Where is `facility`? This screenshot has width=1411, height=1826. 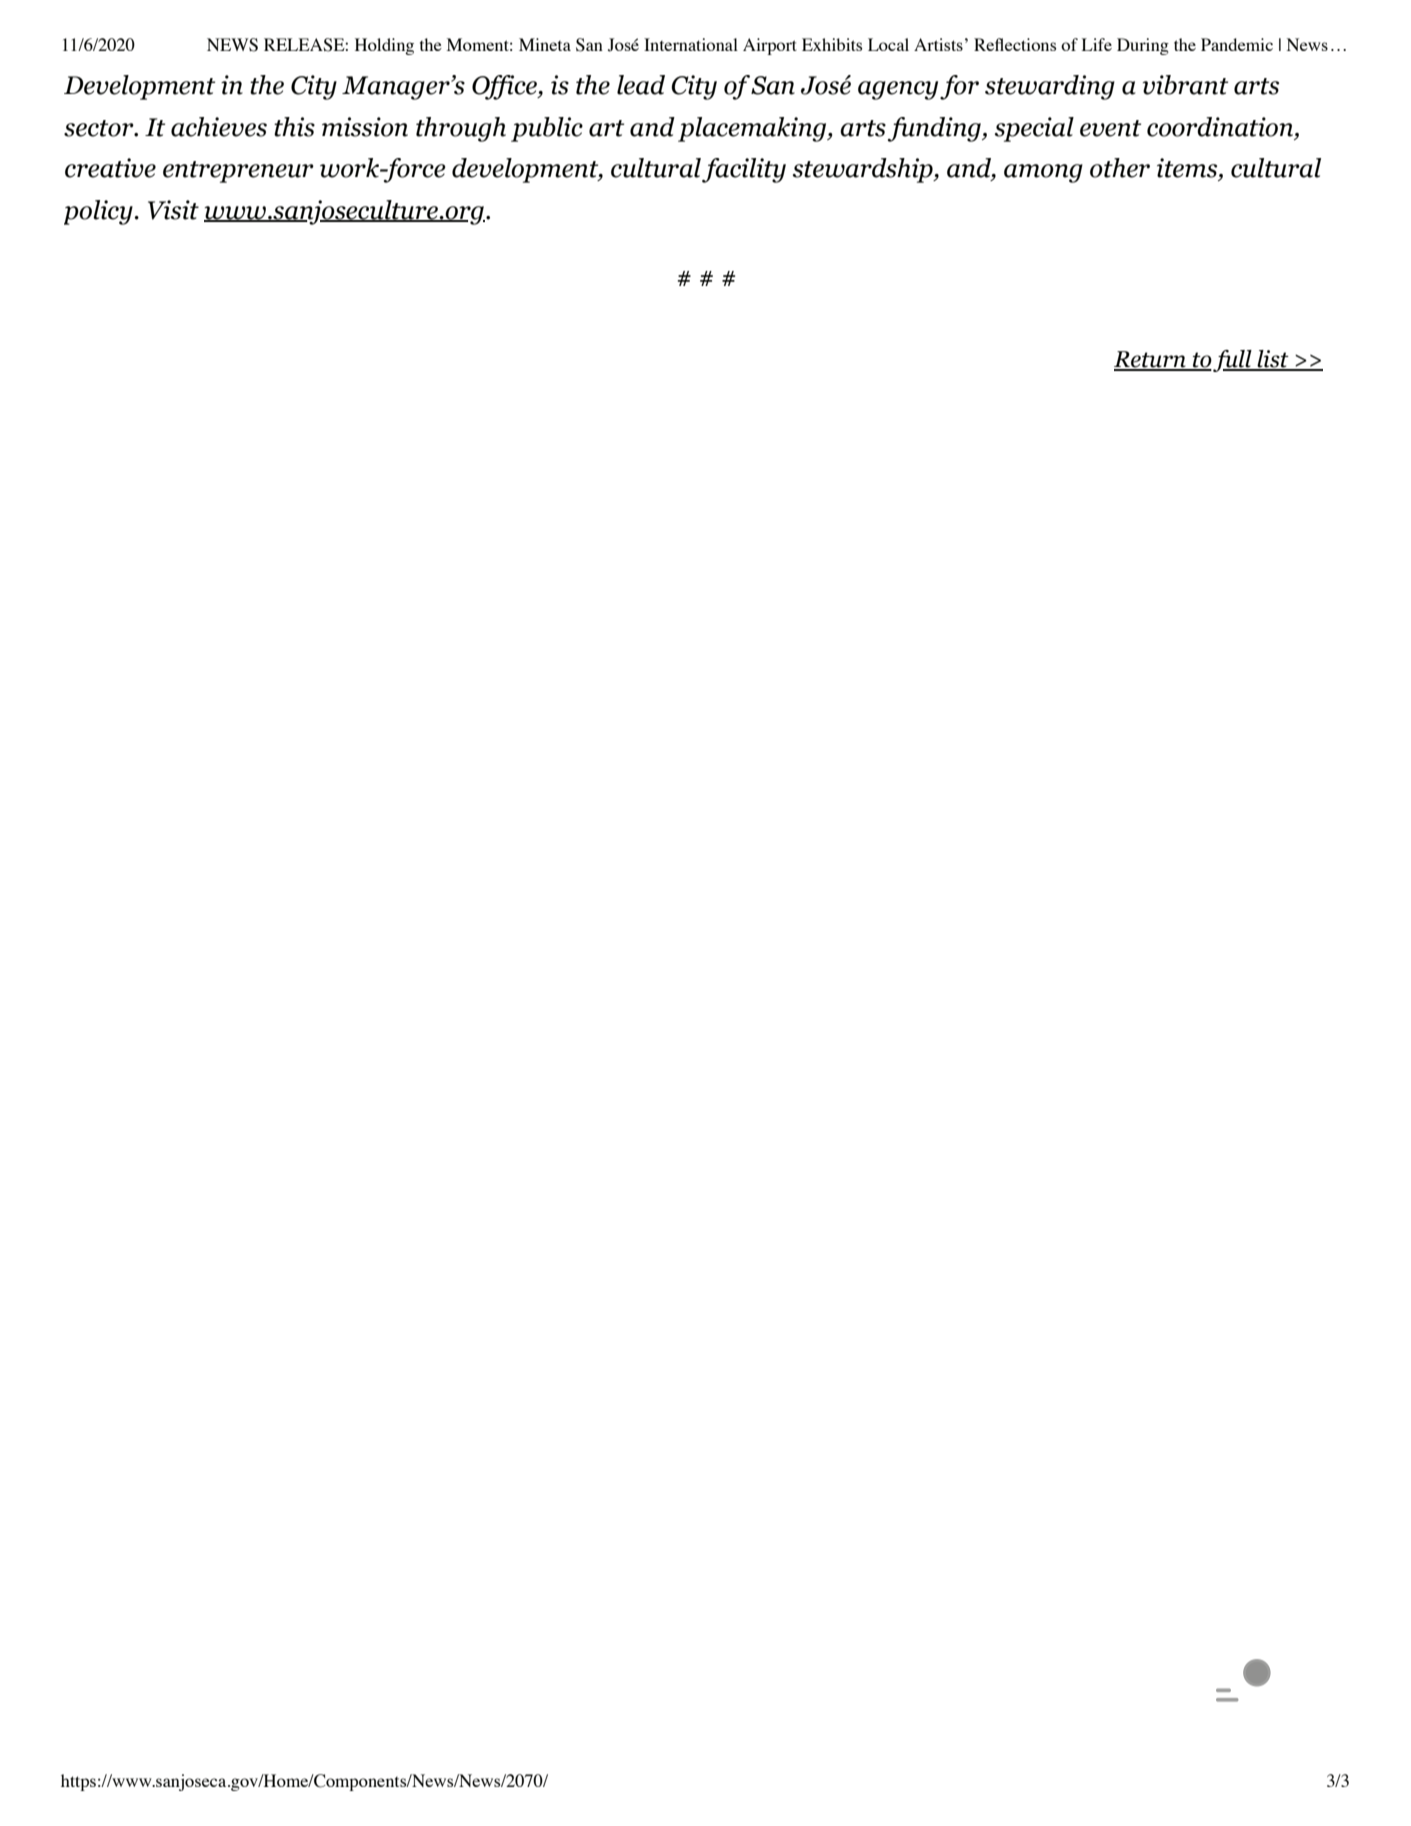
facility is located at coordinates (744, 170).
